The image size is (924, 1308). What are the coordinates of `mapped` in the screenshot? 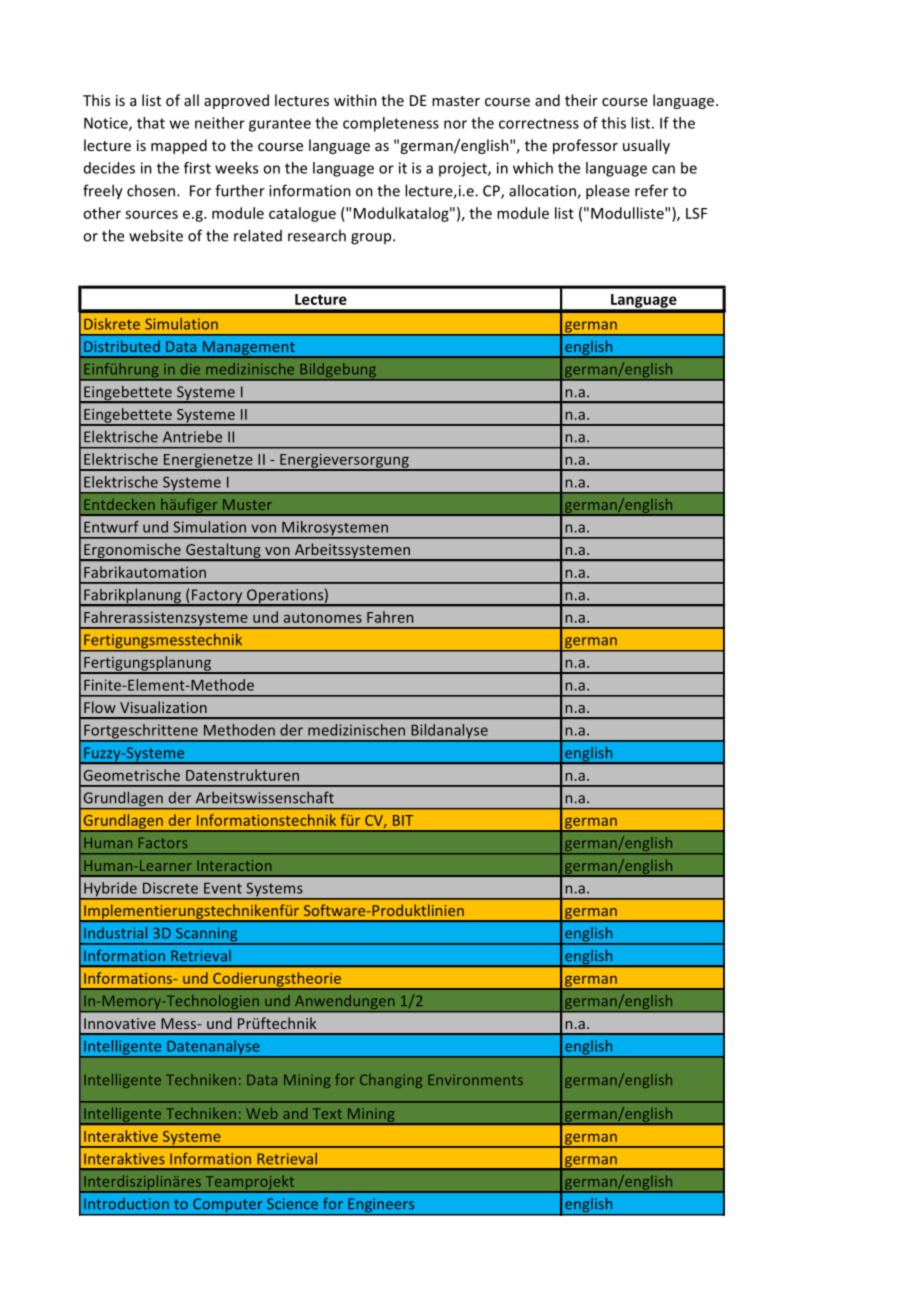 It's located at (179, 146).
